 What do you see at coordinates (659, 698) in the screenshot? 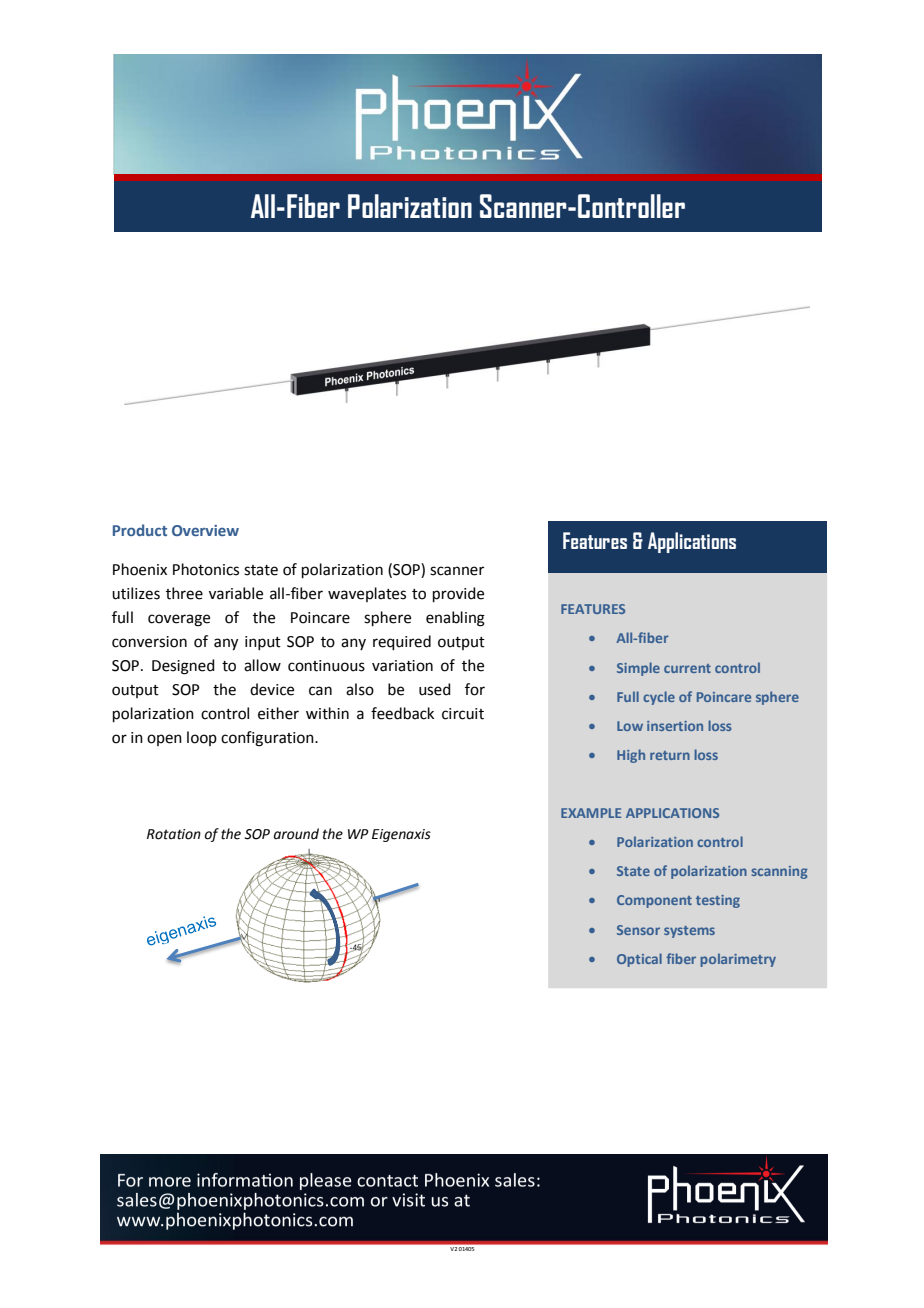
I see `cycle` at bounding box center [659, 698].
